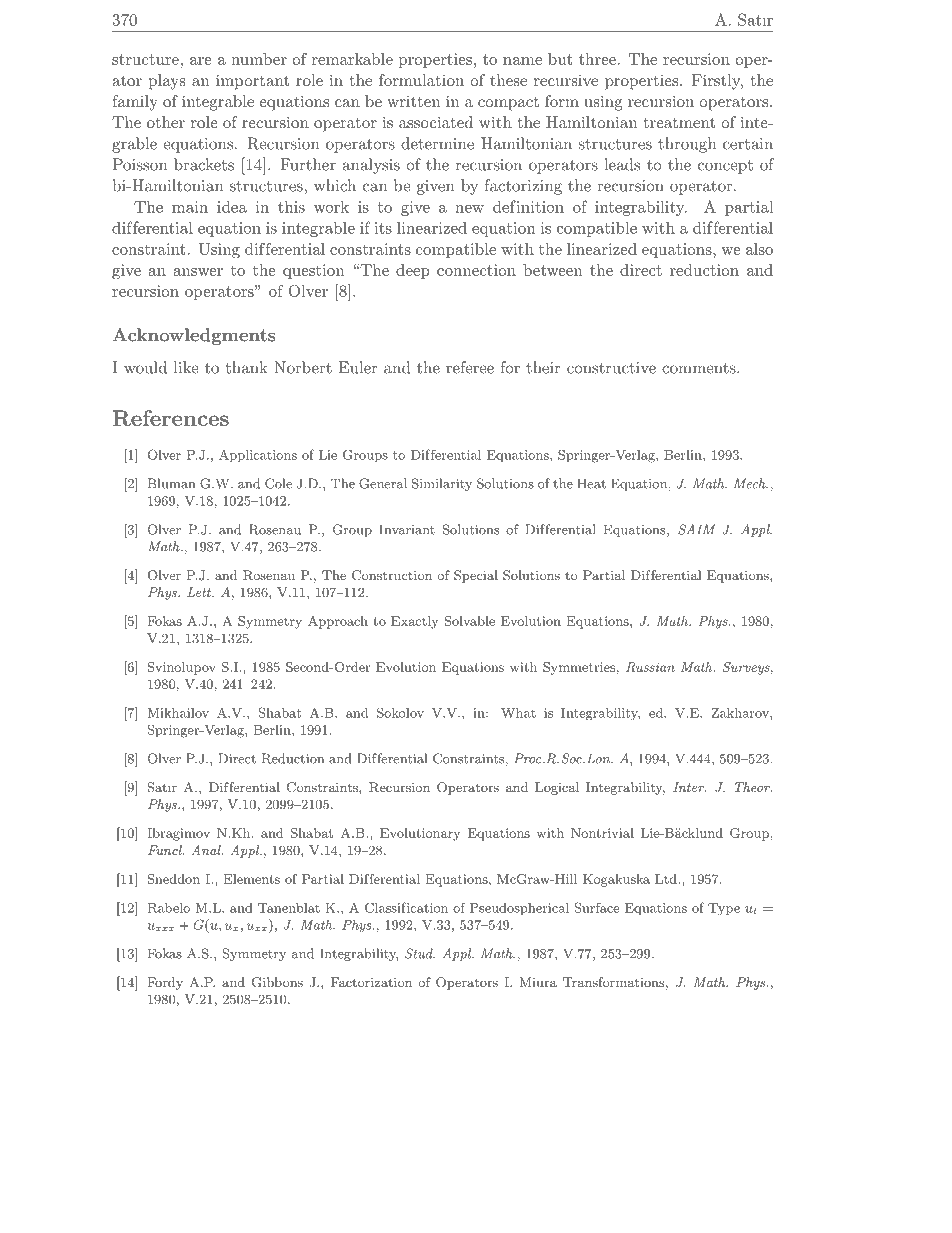  Describe the element at coordinates (518, 713) in the image. I see `What` at that location.
